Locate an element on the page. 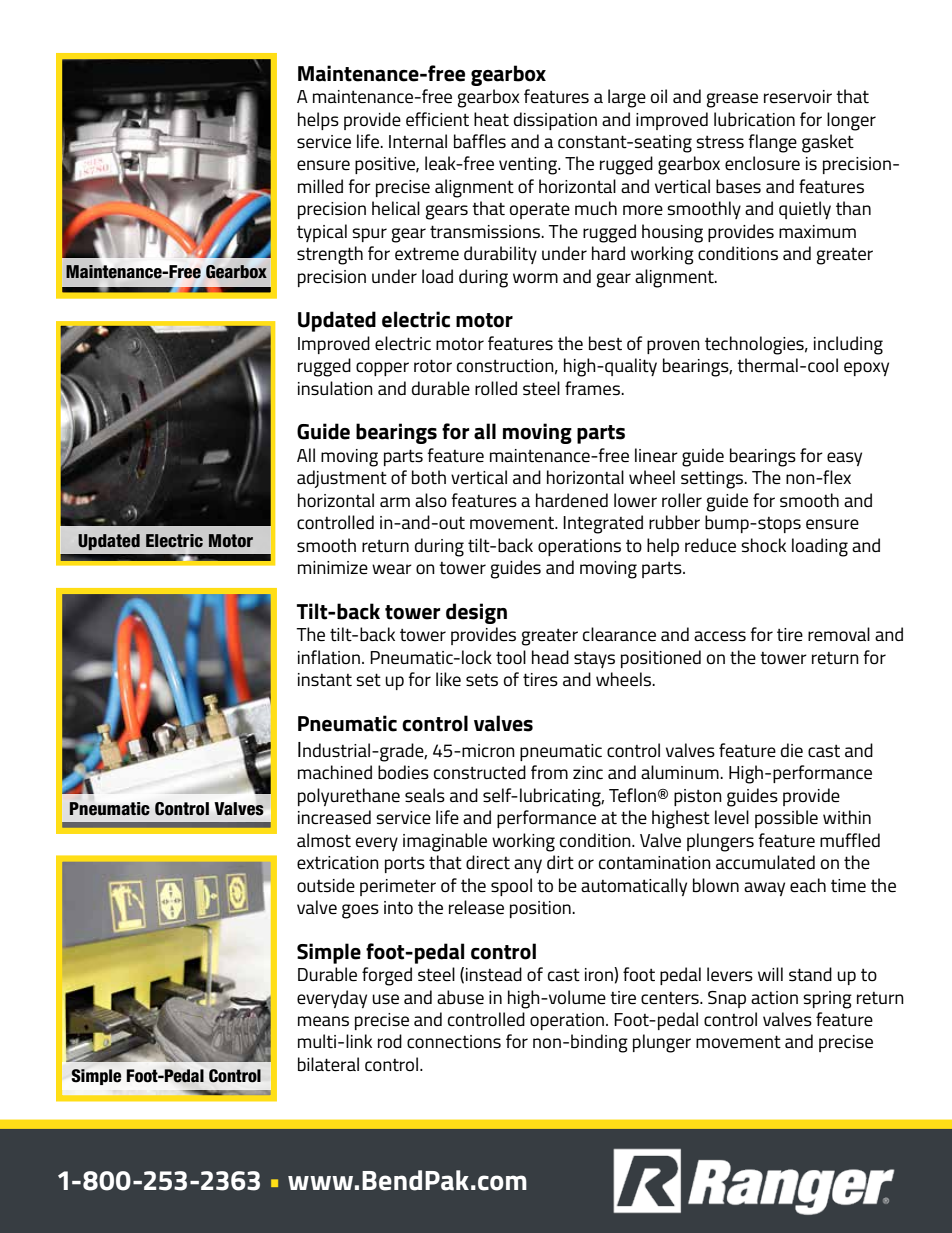 Image resolution: width=952 pixels, height=1233 pixels. reservoir is located at coordinates (798, 97).
